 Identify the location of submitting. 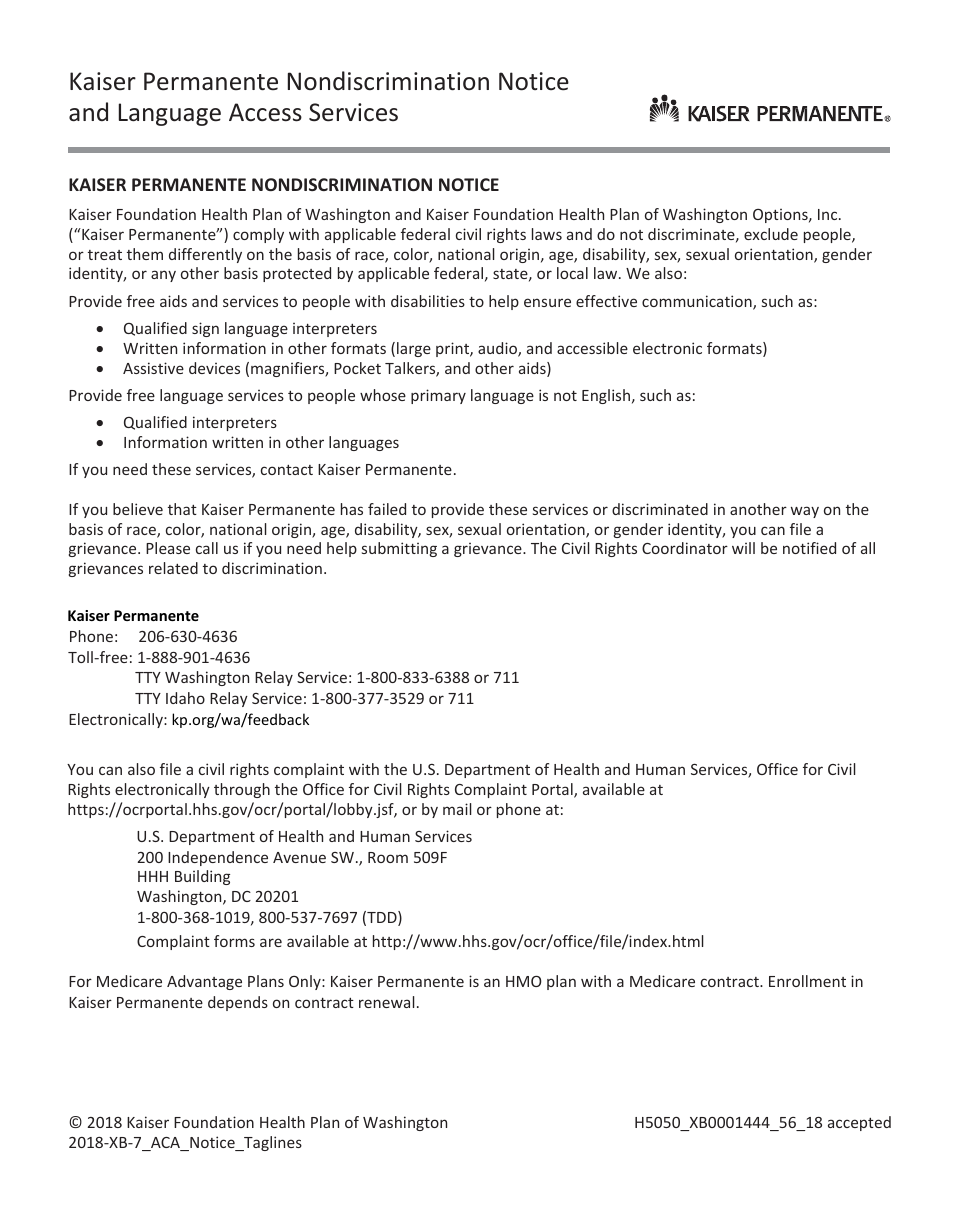
(399, 549).
